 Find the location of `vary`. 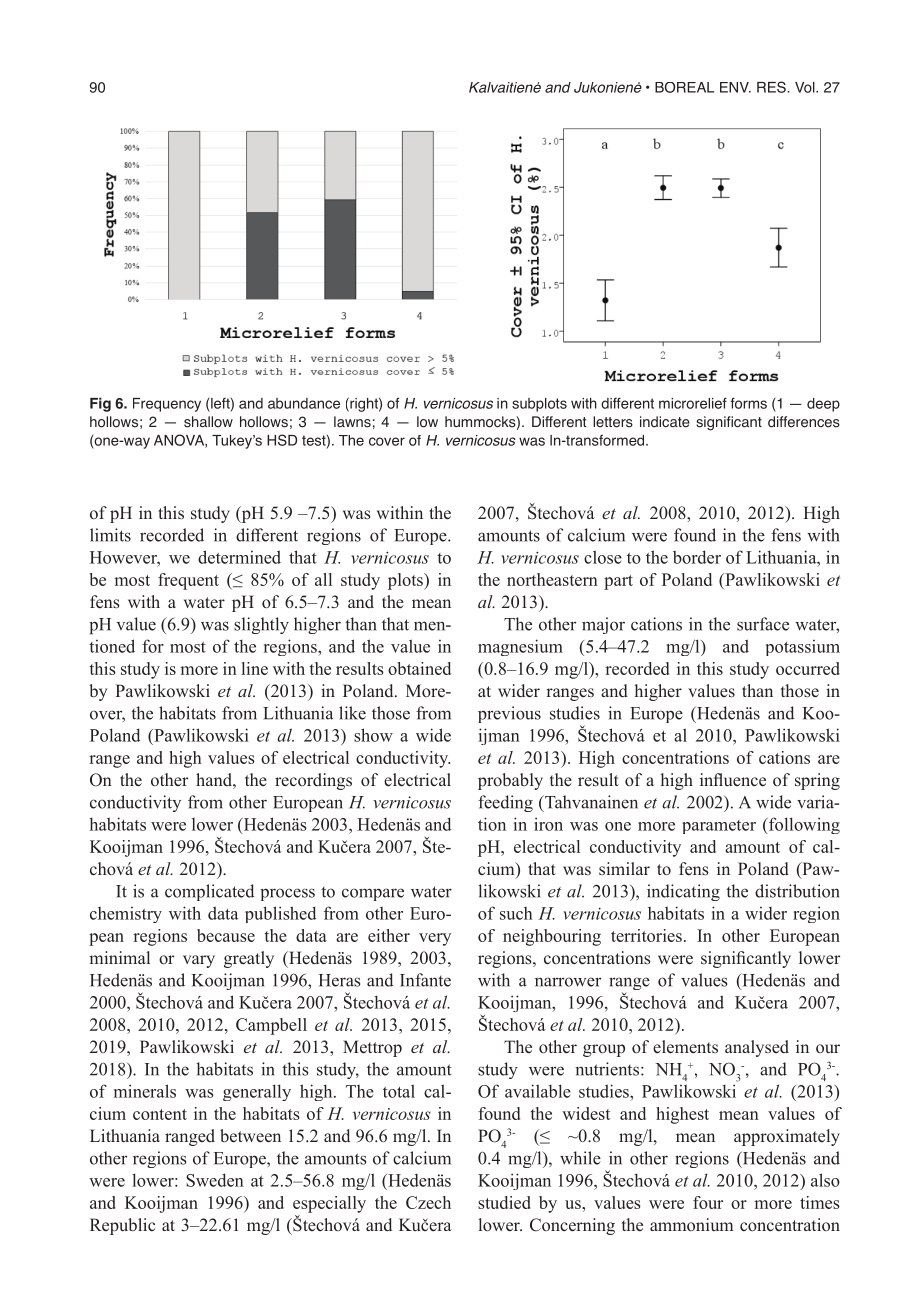

vary is located at coordinates (199, 961).
